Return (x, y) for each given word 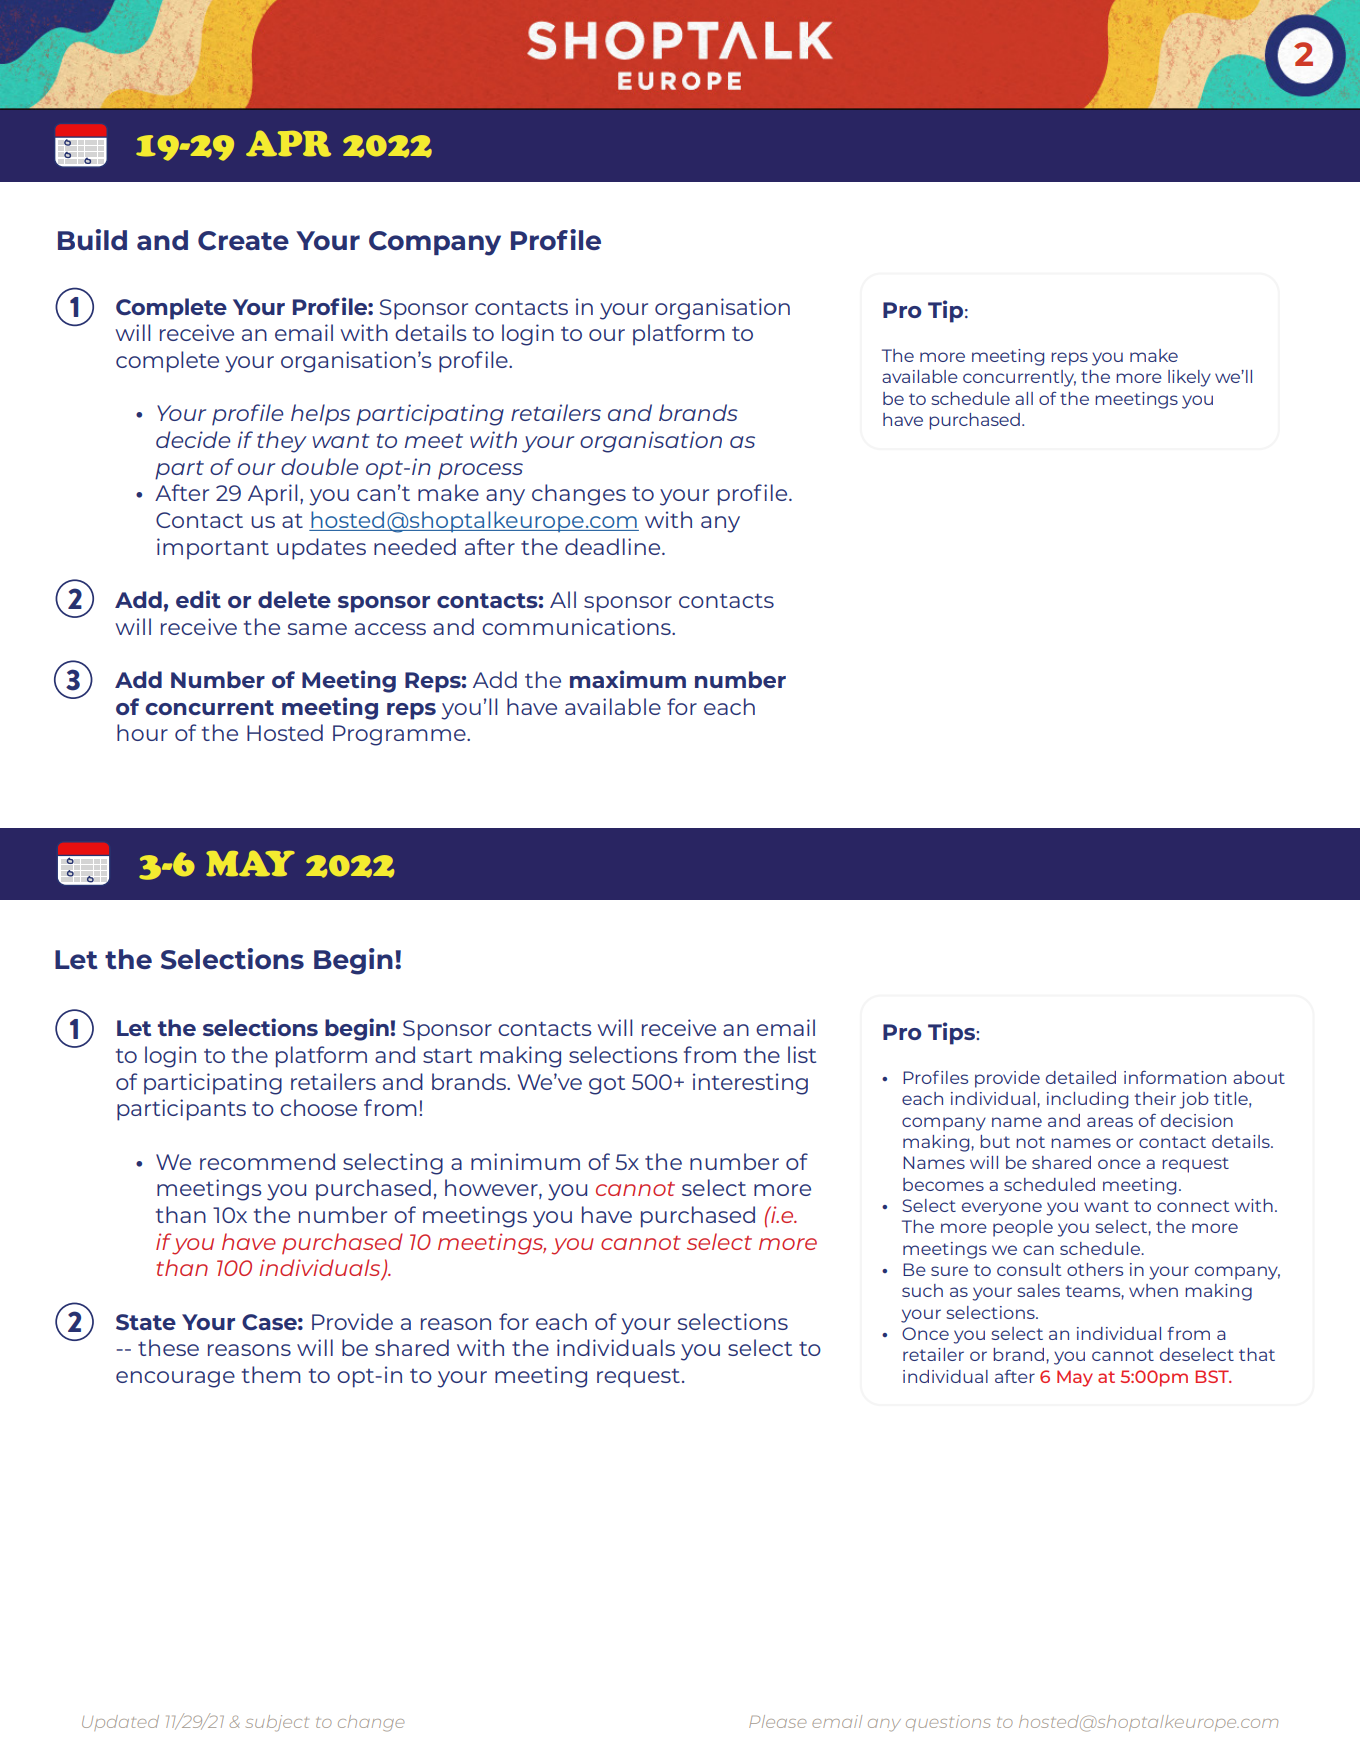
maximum (628, 679)
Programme (400, 735)
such (922, 1290)
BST (1213, 1376)
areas (1110, 1122)
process (480, 471)
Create (243, 241)
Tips (952, 1033)
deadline (614, 546)
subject (277, 1723)
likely (1189, 378)
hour (142, 732)
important (213, 549)
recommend (267, 1161)
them (271, 1374)
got (607, 1085)
